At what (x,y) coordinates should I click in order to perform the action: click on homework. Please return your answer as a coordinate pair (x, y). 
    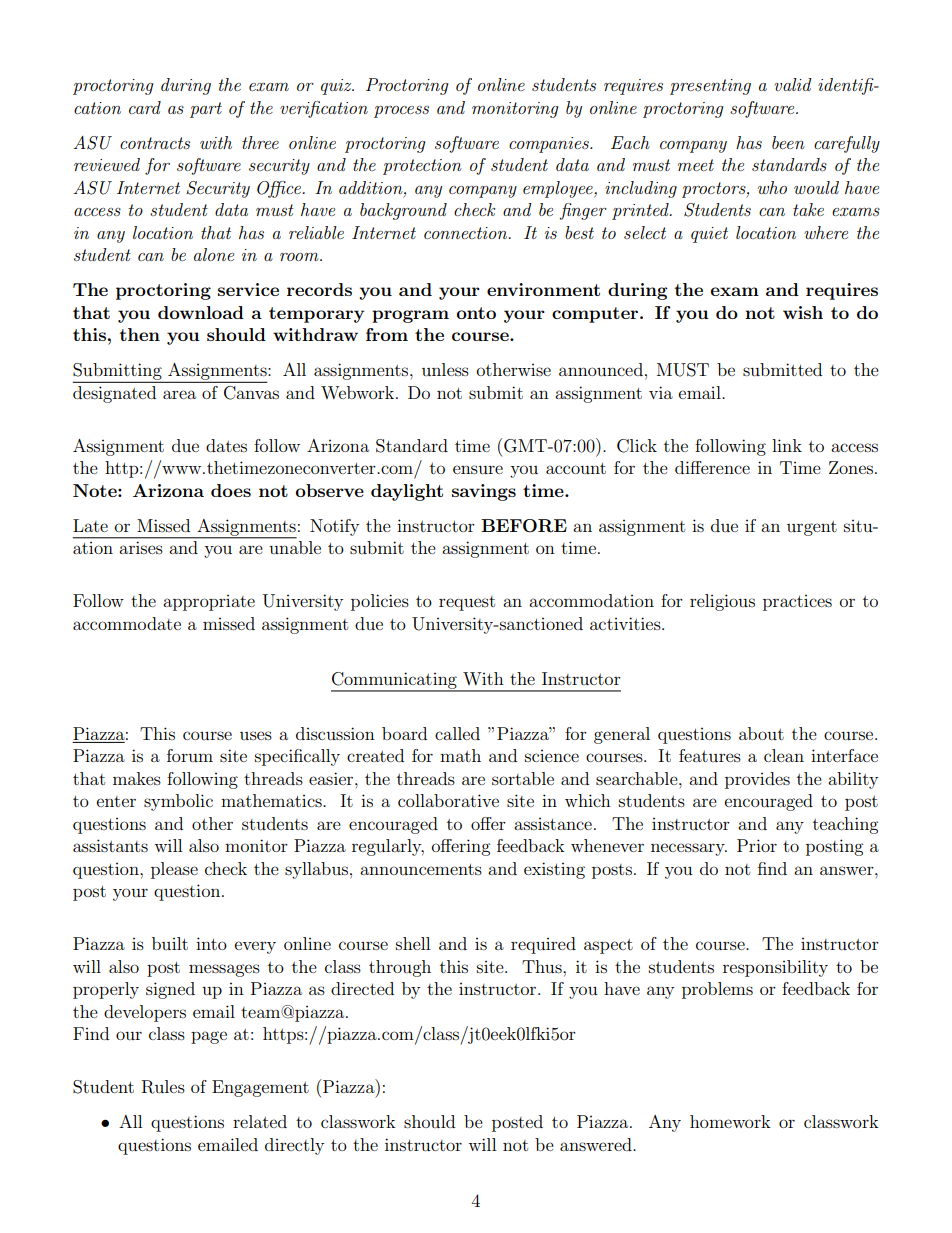
    Looking at the image, I should click on (730, 1121).
